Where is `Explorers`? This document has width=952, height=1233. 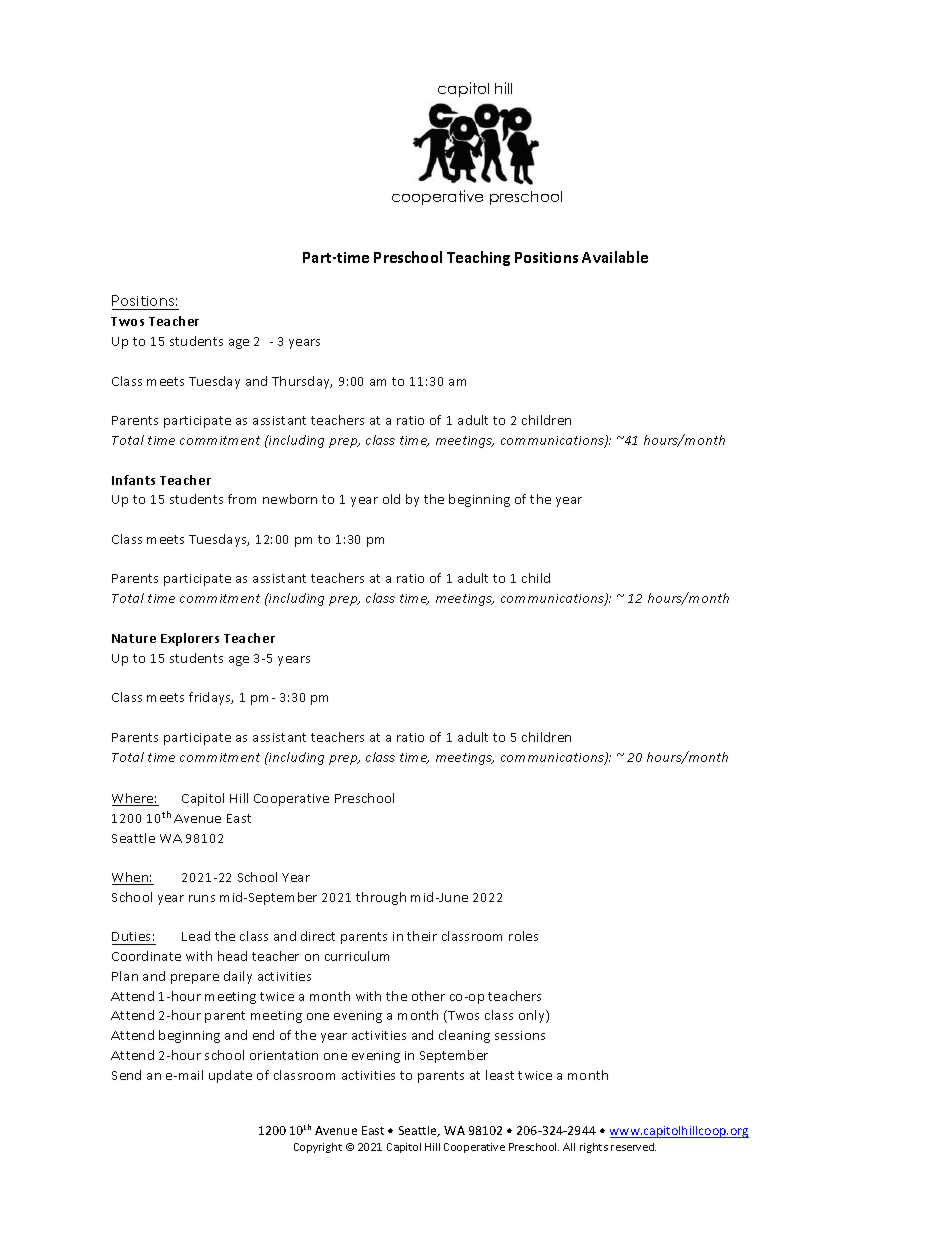 Explorers is located at coordinates (190, 639).
